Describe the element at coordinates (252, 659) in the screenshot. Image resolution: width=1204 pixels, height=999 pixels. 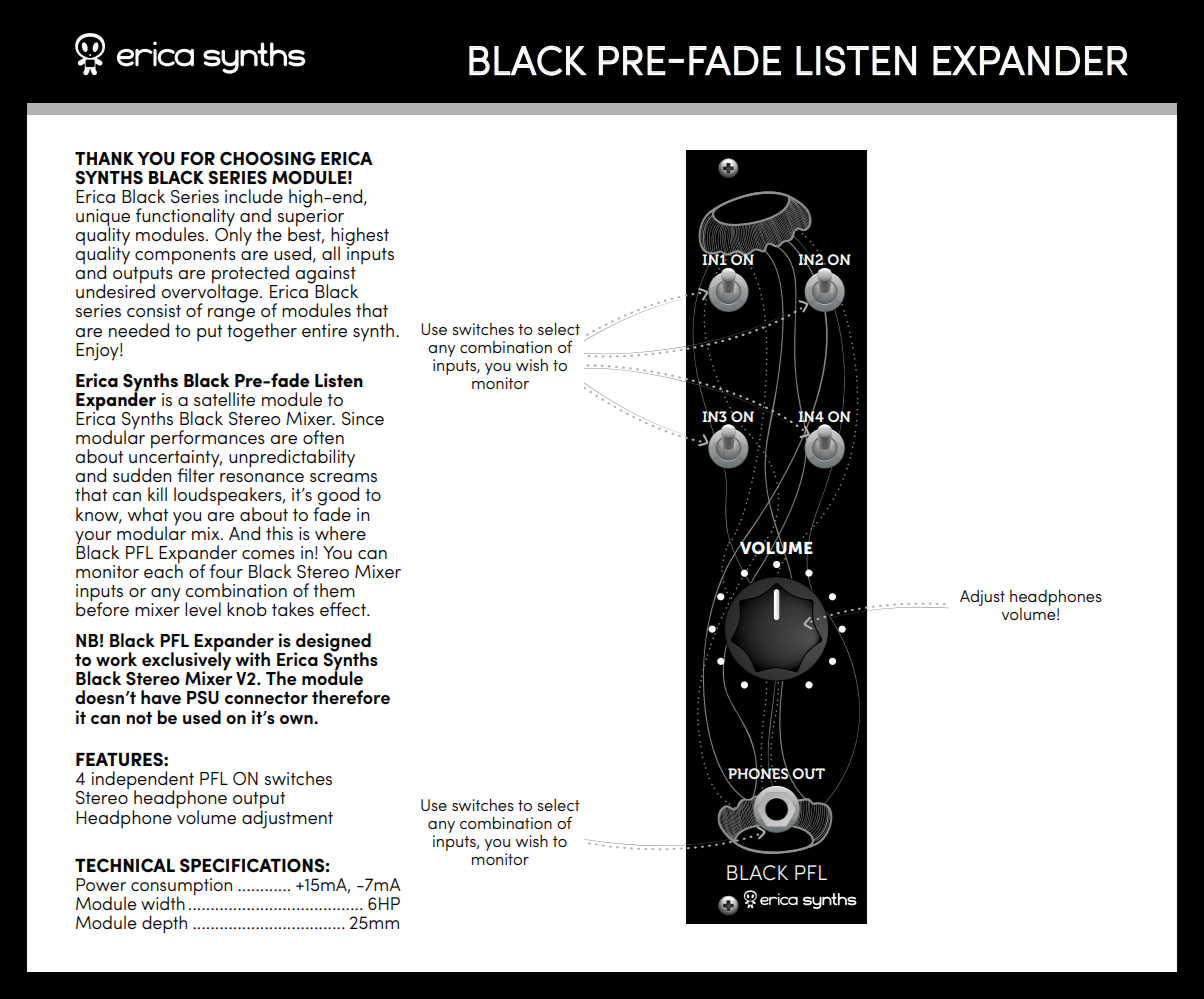
I see `with` at that location.
